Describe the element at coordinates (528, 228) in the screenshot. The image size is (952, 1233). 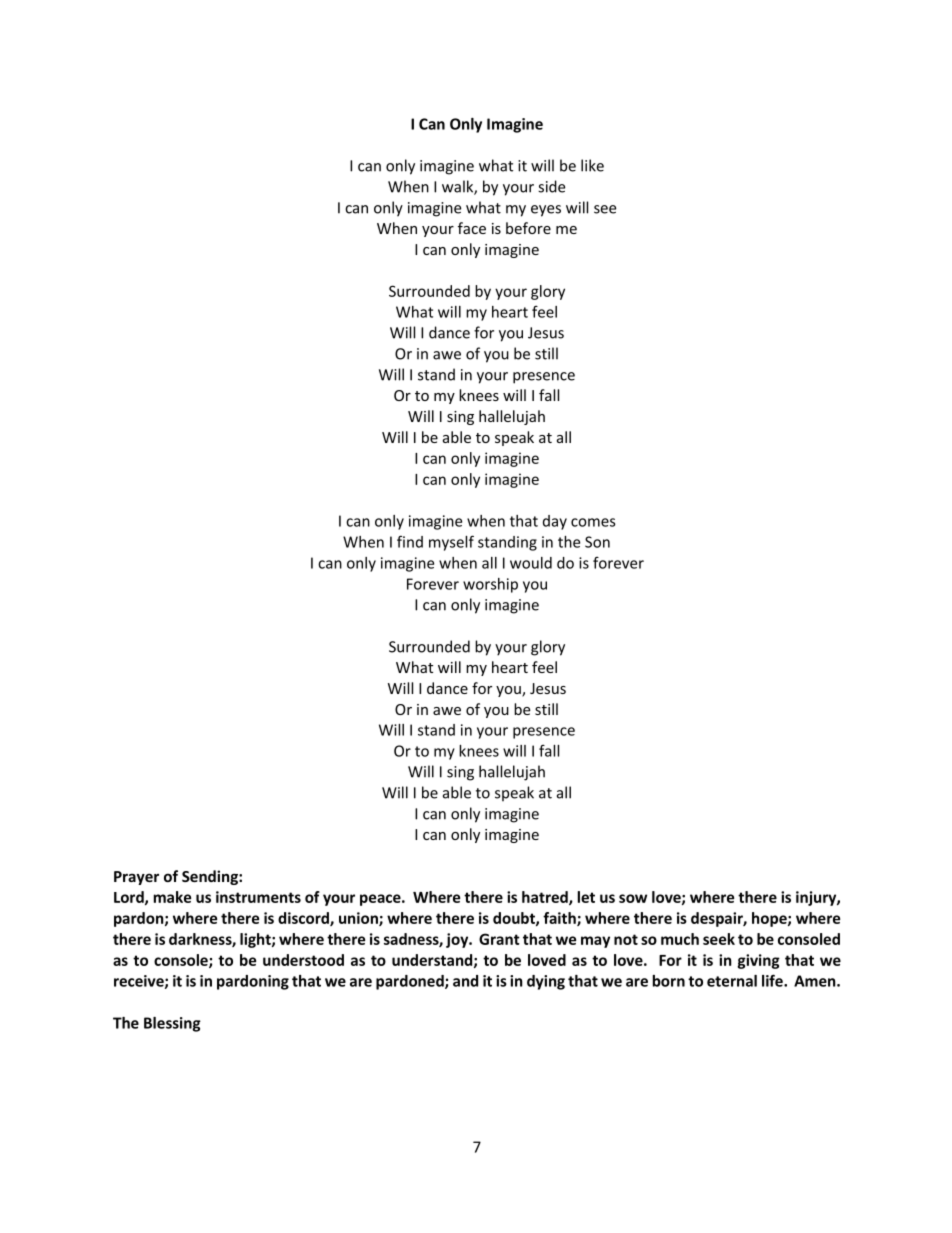
I see `before` at that location.
